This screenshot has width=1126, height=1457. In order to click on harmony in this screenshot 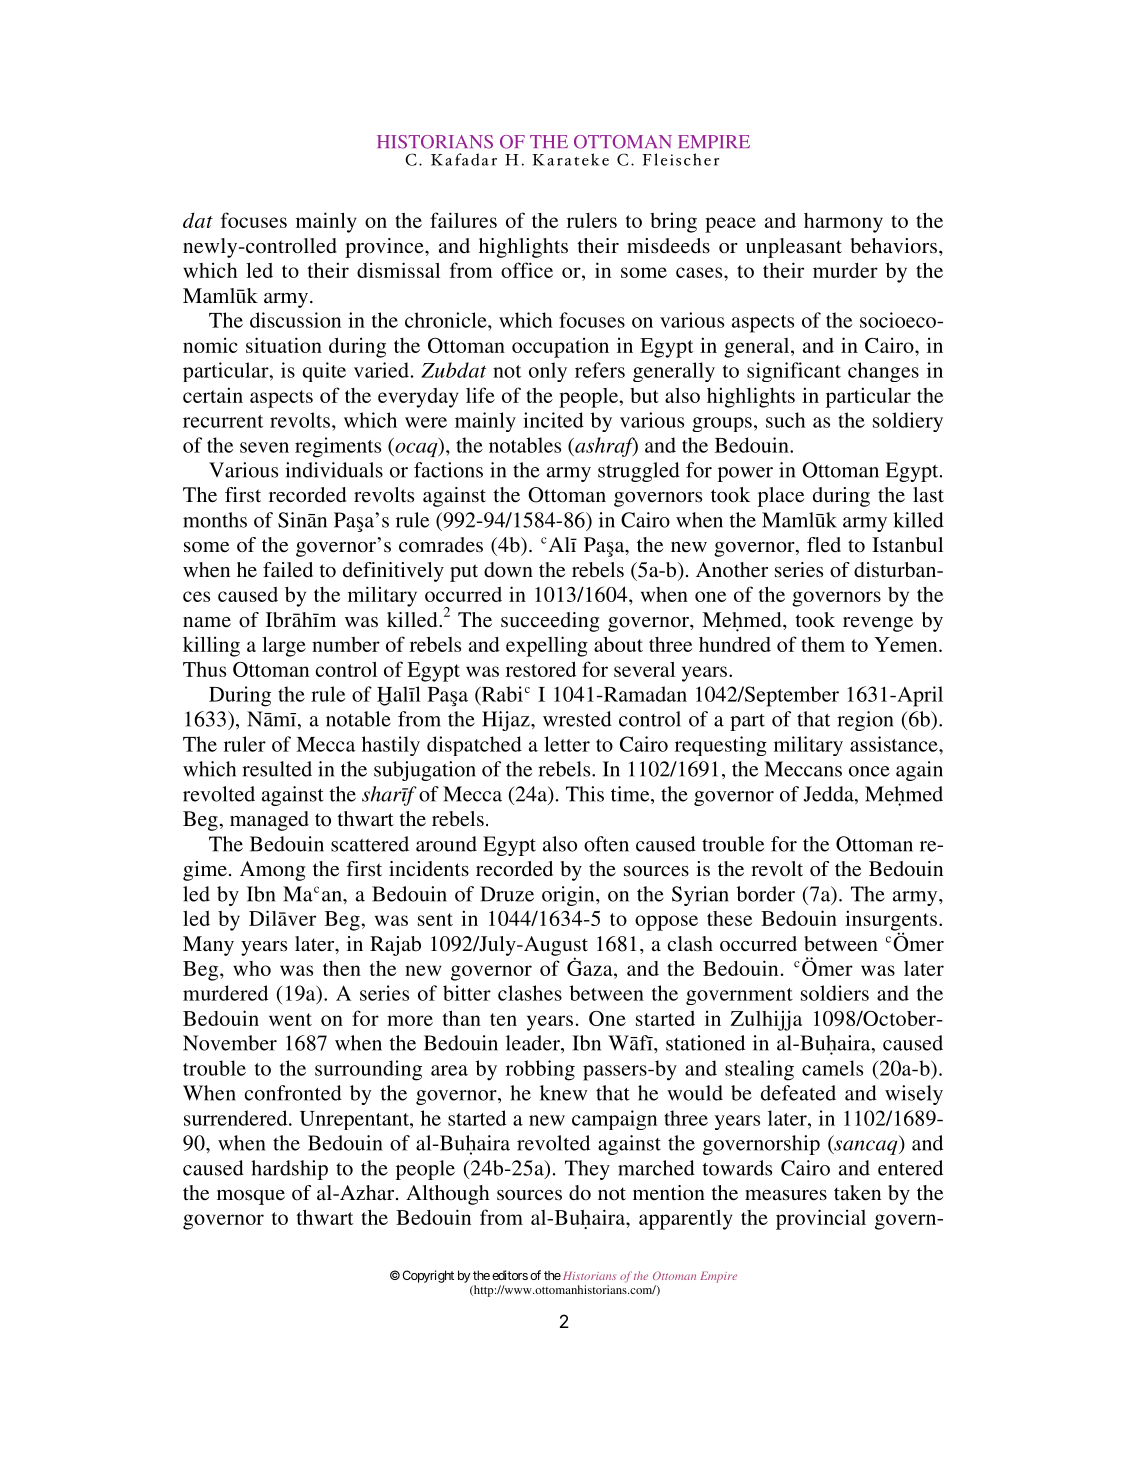, I will do `click(843, 223)`.
